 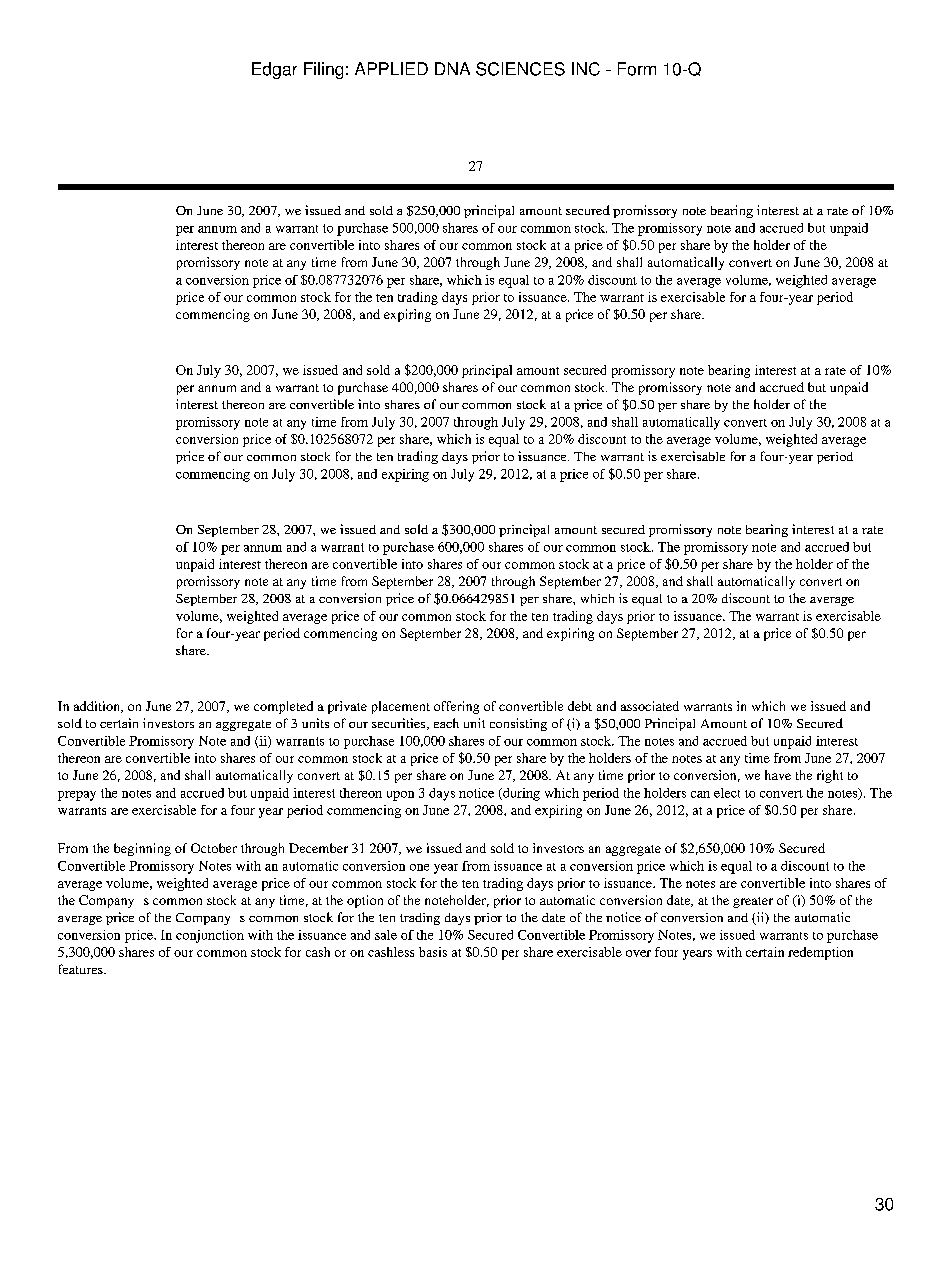 What do you see at coordinates (210, 936) in the screenshot?
I see `conjunction` at bounding box center [210, 936].
